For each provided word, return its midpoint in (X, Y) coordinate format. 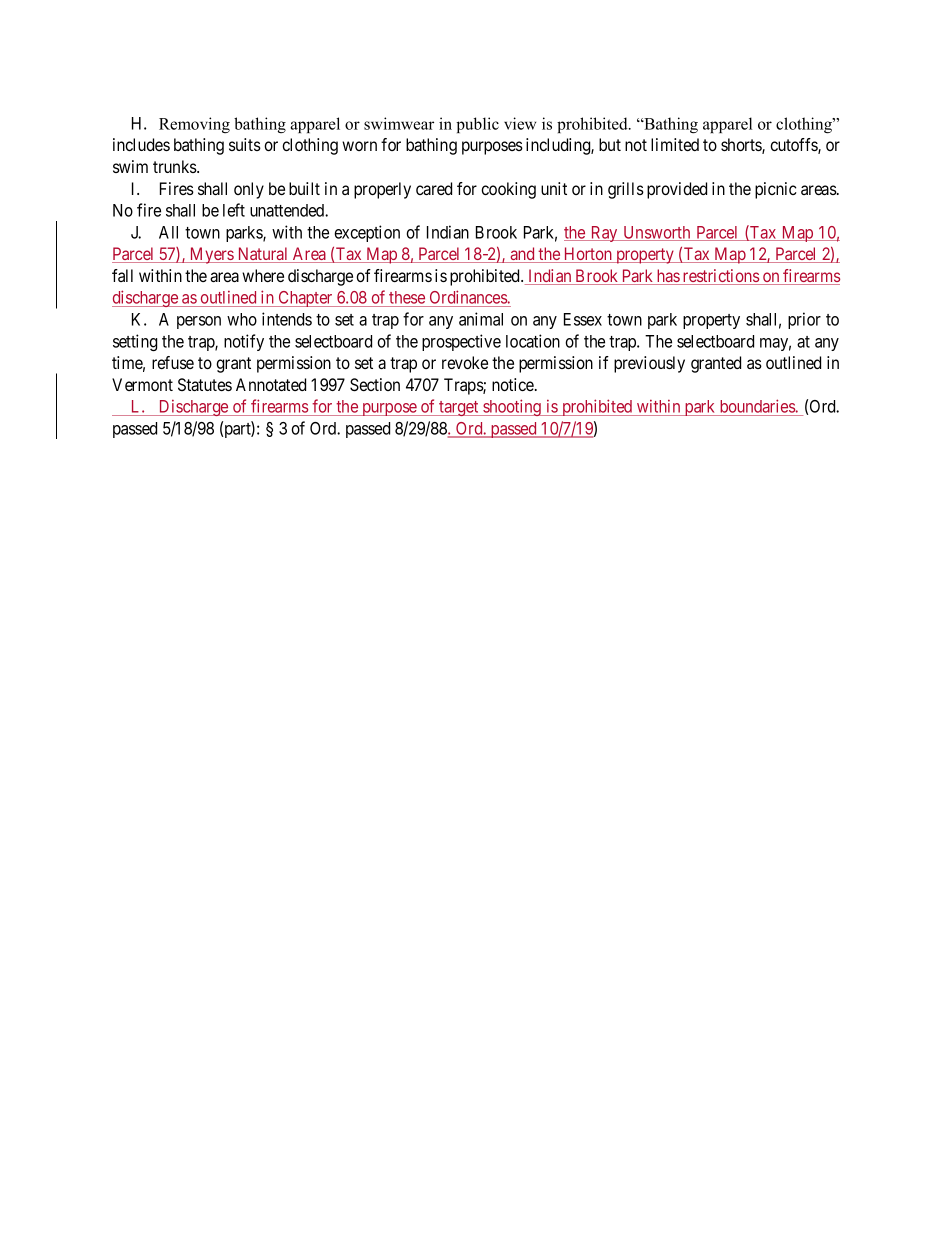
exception (367, 233)
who (242, 319)
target (459, 408)
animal (481, 319)
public (477, 125)
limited (675, 144)
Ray (604, 234)
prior (804, 320)
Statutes (205, 384)
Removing (194, 125)
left (234, 210)
